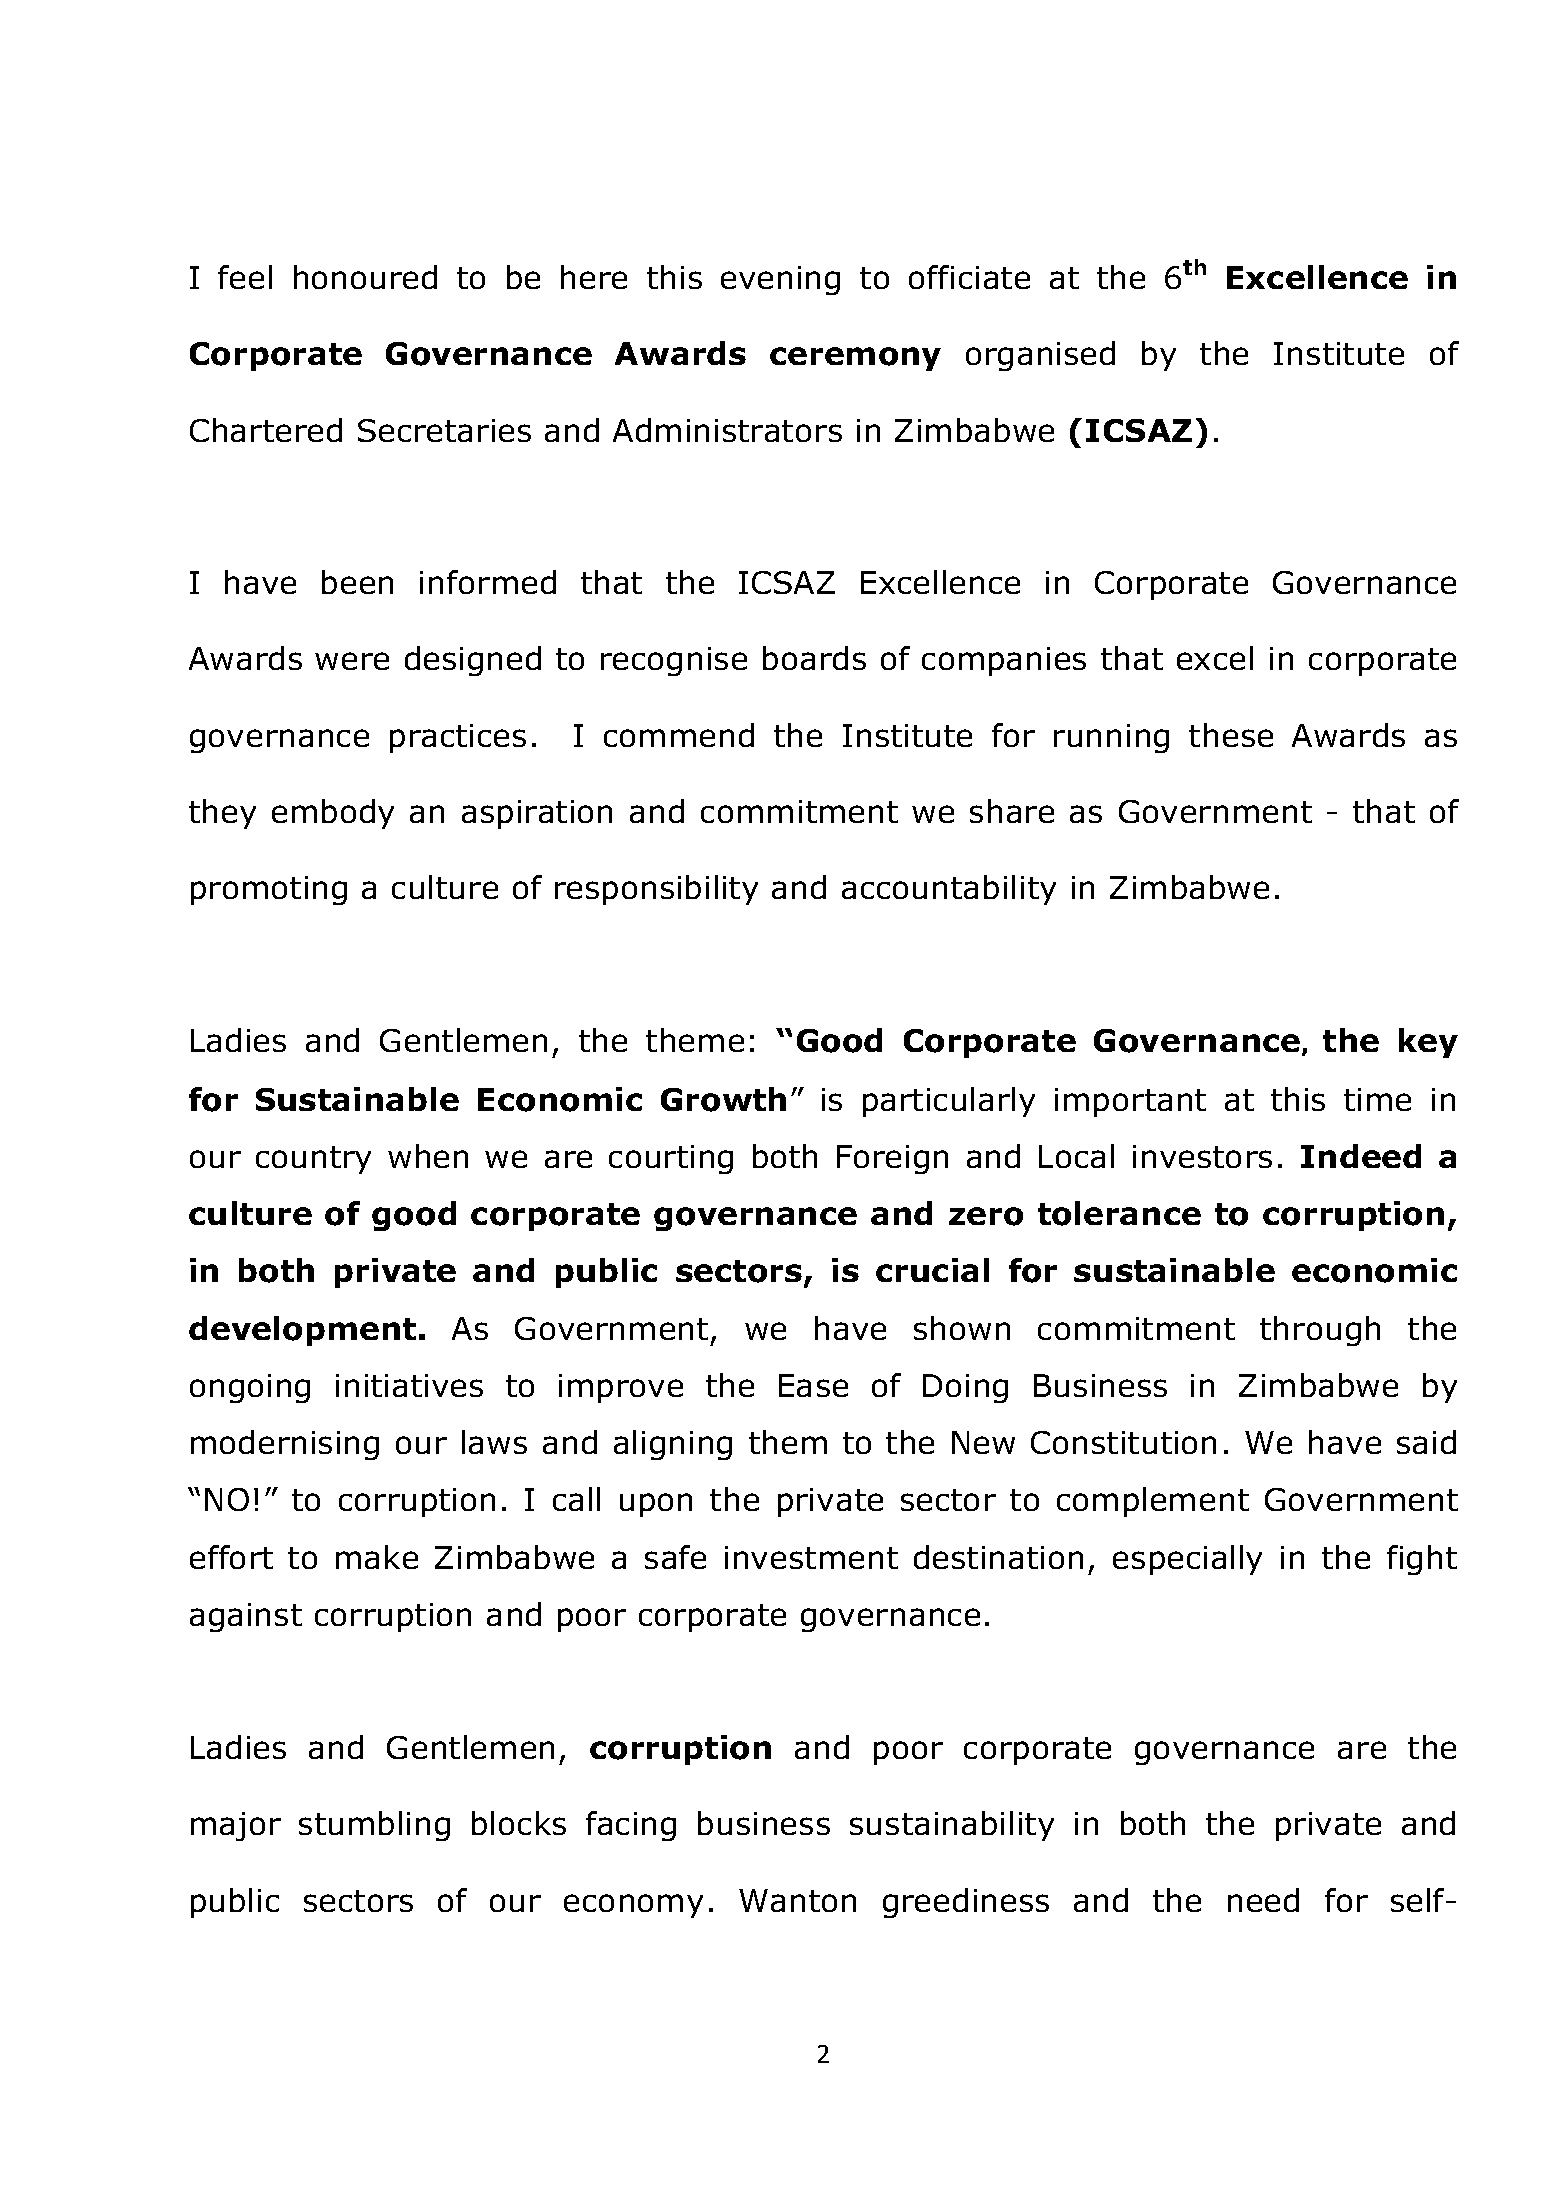 The image size is (1556, 2201). What do you see at coordinates (428, 1156) in the screenshot?
I see `when` at bounding box center [428, 1156].
